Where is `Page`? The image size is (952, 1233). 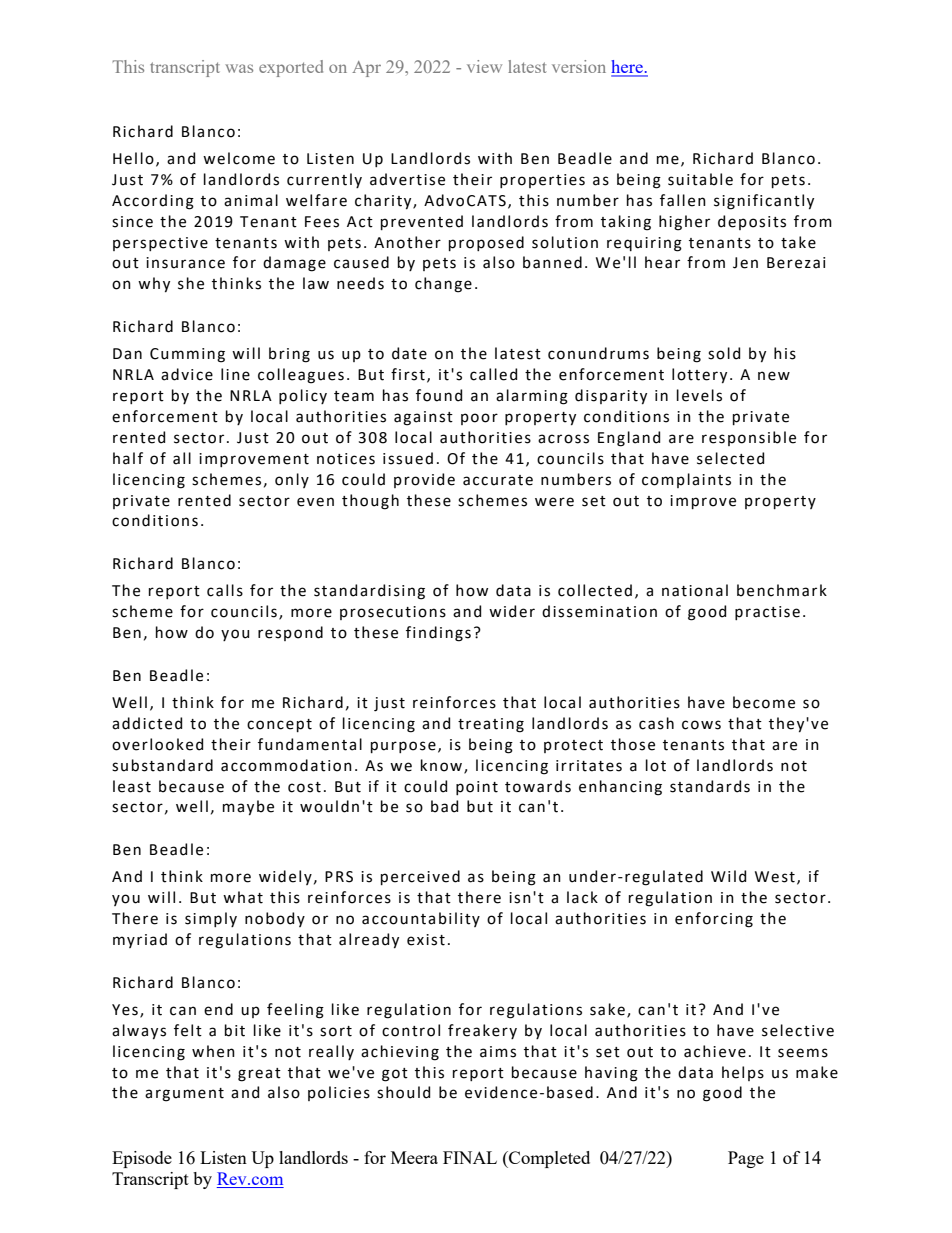
Page is located at coordinates (746, 1159).
